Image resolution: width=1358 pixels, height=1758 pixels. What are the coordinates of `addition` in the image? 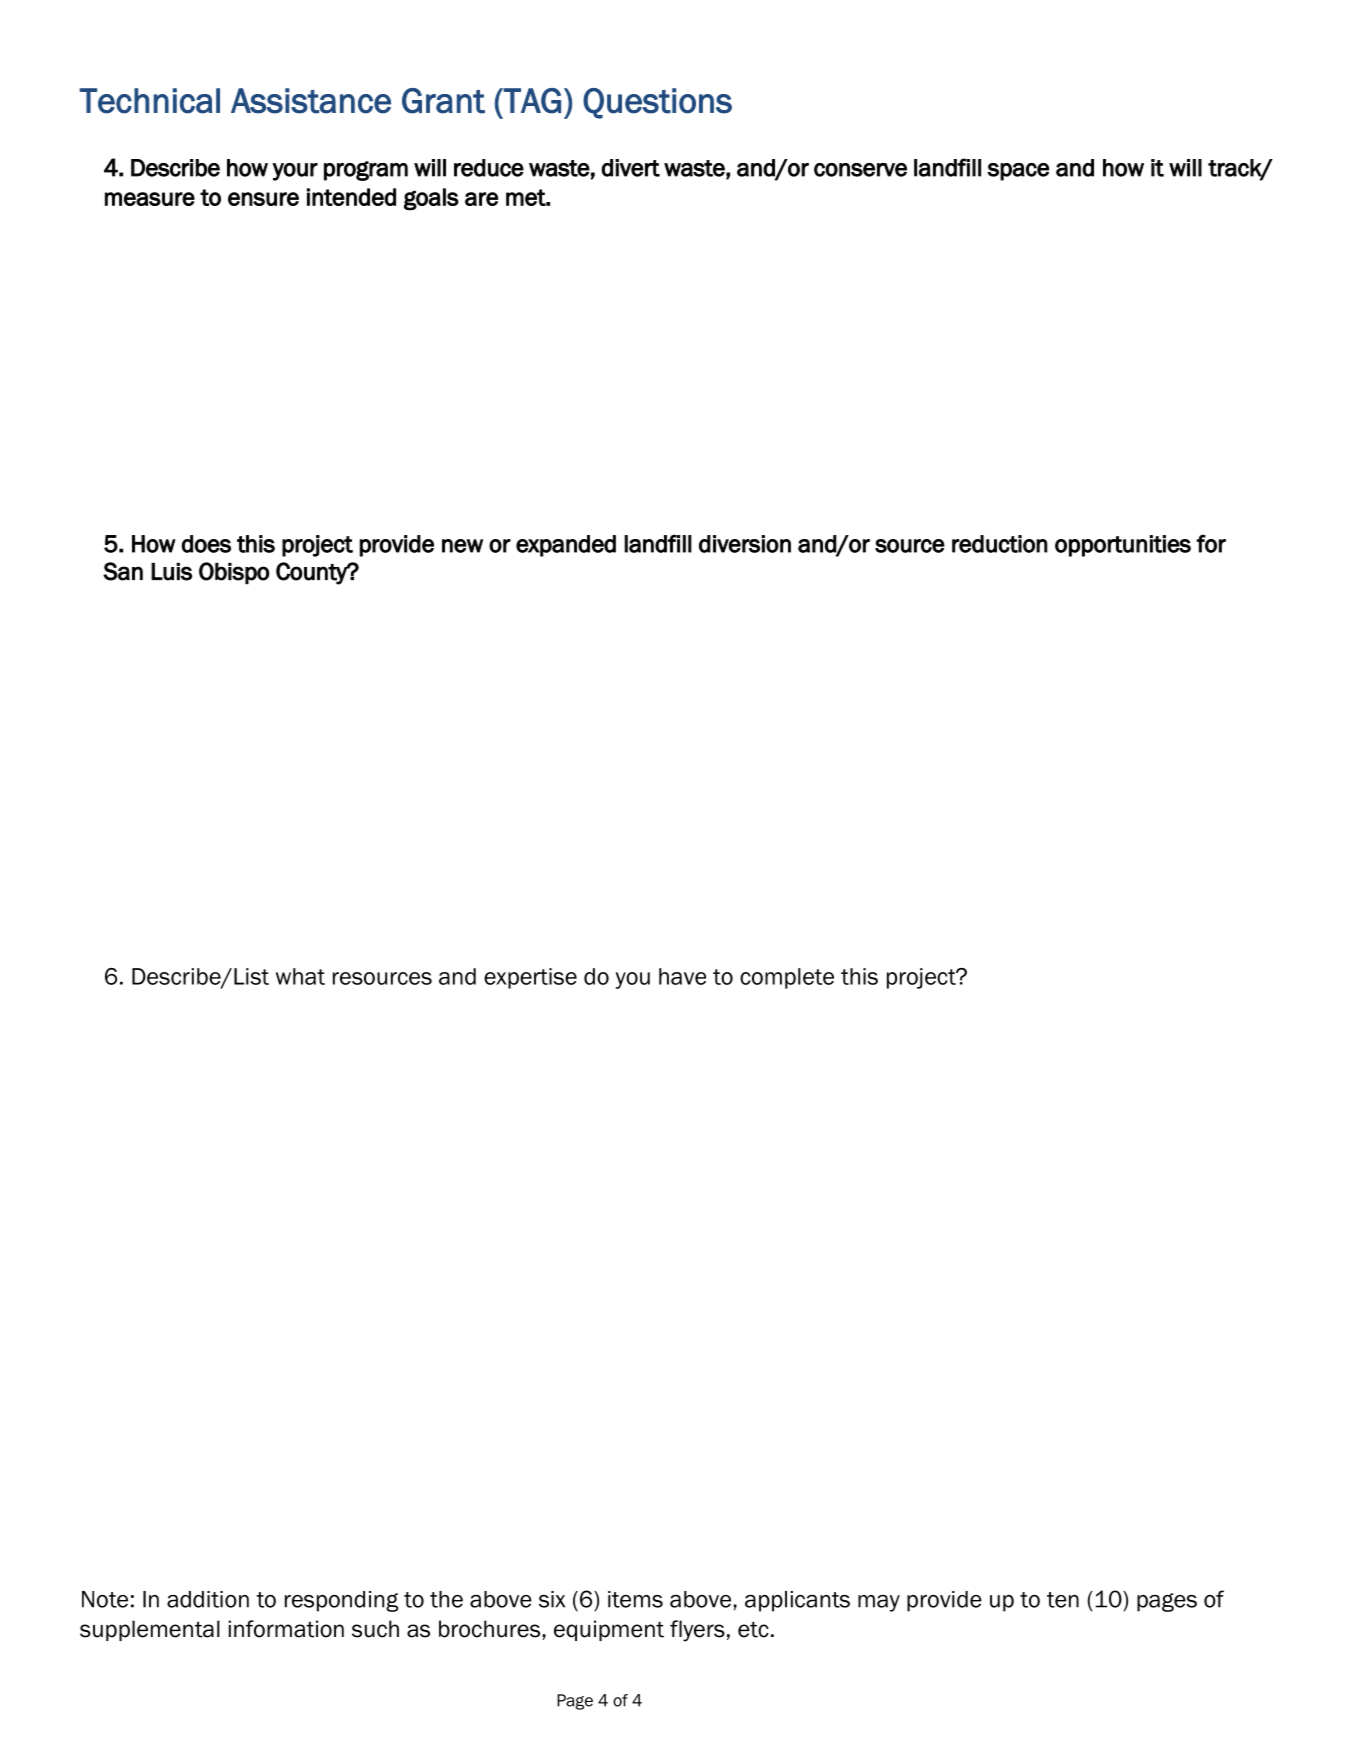 It's located at (208, 1599).
